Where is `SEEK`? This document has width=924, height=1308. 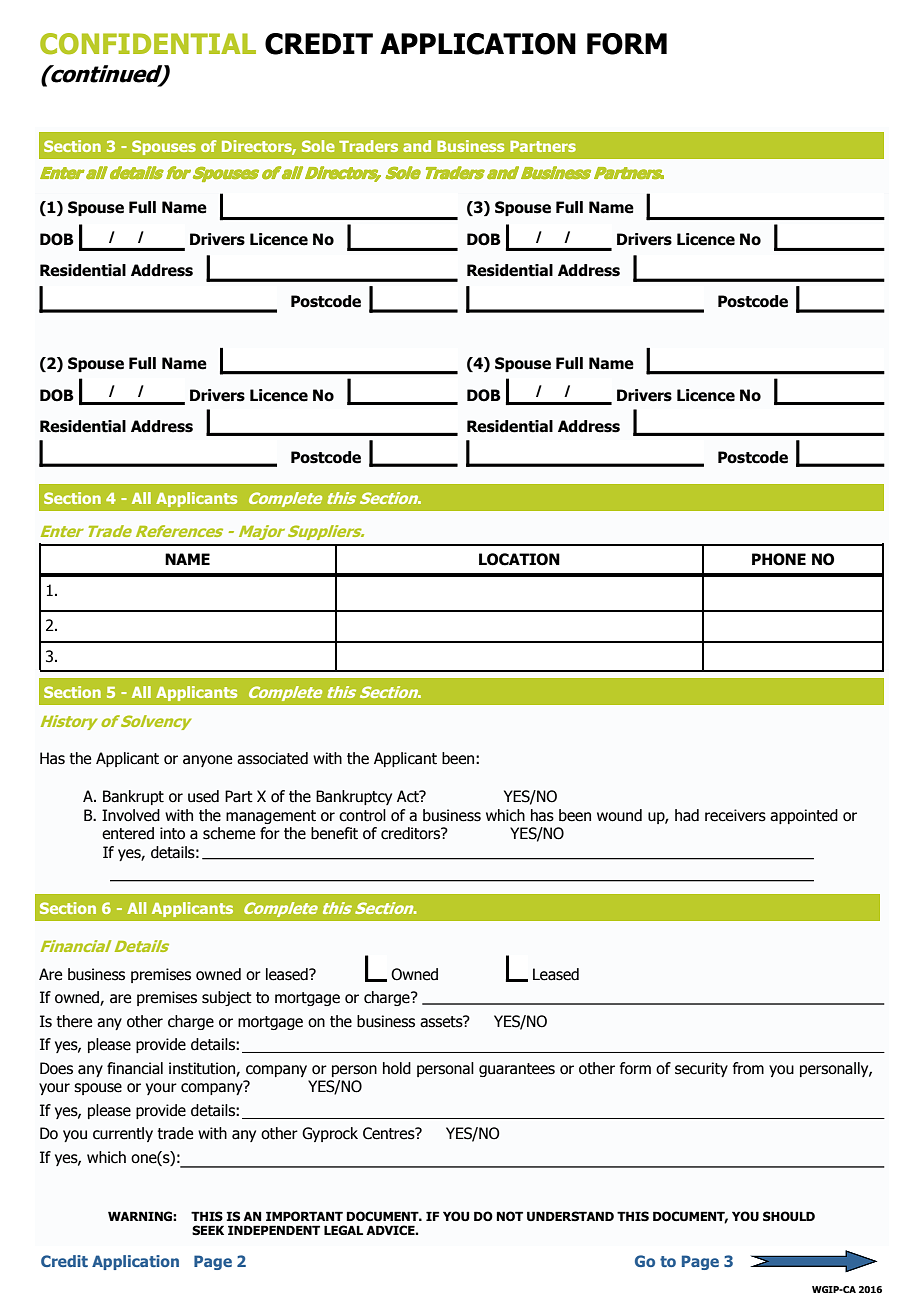 SEEK is located at coordinates (208, 1230).
